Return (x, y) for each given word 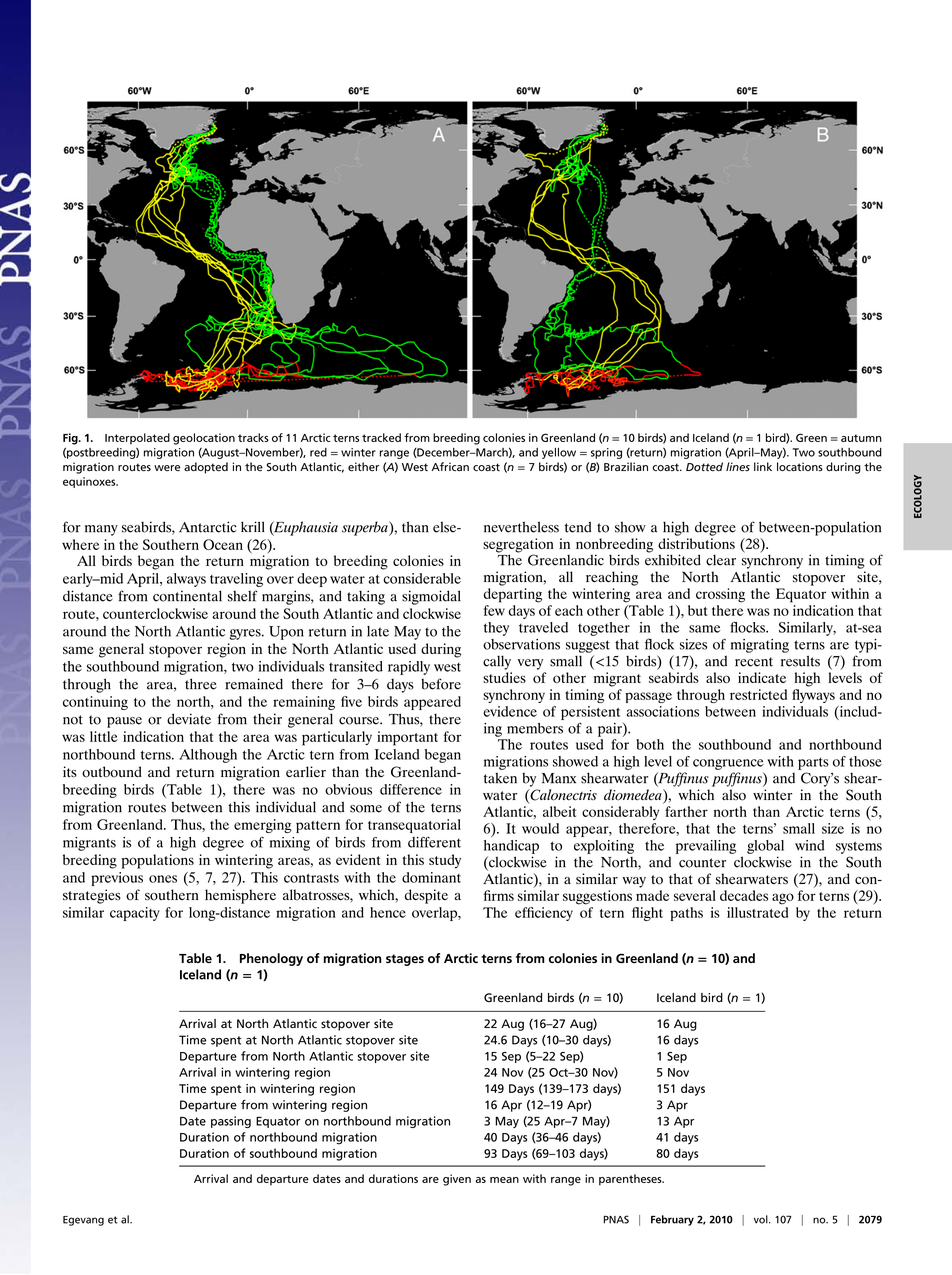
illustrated (757, 912)
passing (231, 1122)
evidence (510, 711)
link (763, 466)
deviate (189, 719)
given (457, 1180)
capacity (135, 914)
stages (405, 960)
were (167, 468)
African (450, 466)
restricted (758, 694)
